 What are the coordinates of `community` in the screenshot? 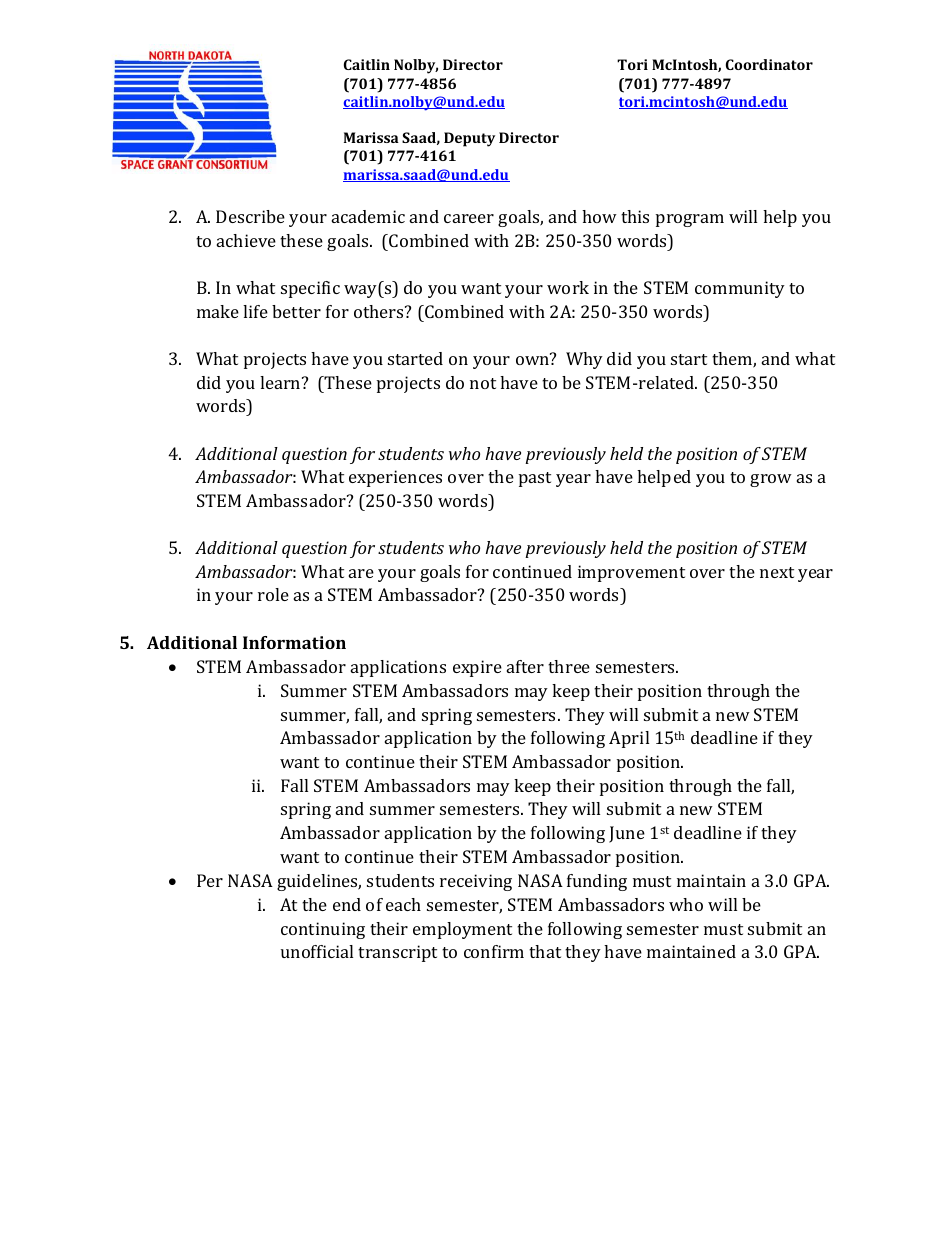 It's located at (740, 289).
